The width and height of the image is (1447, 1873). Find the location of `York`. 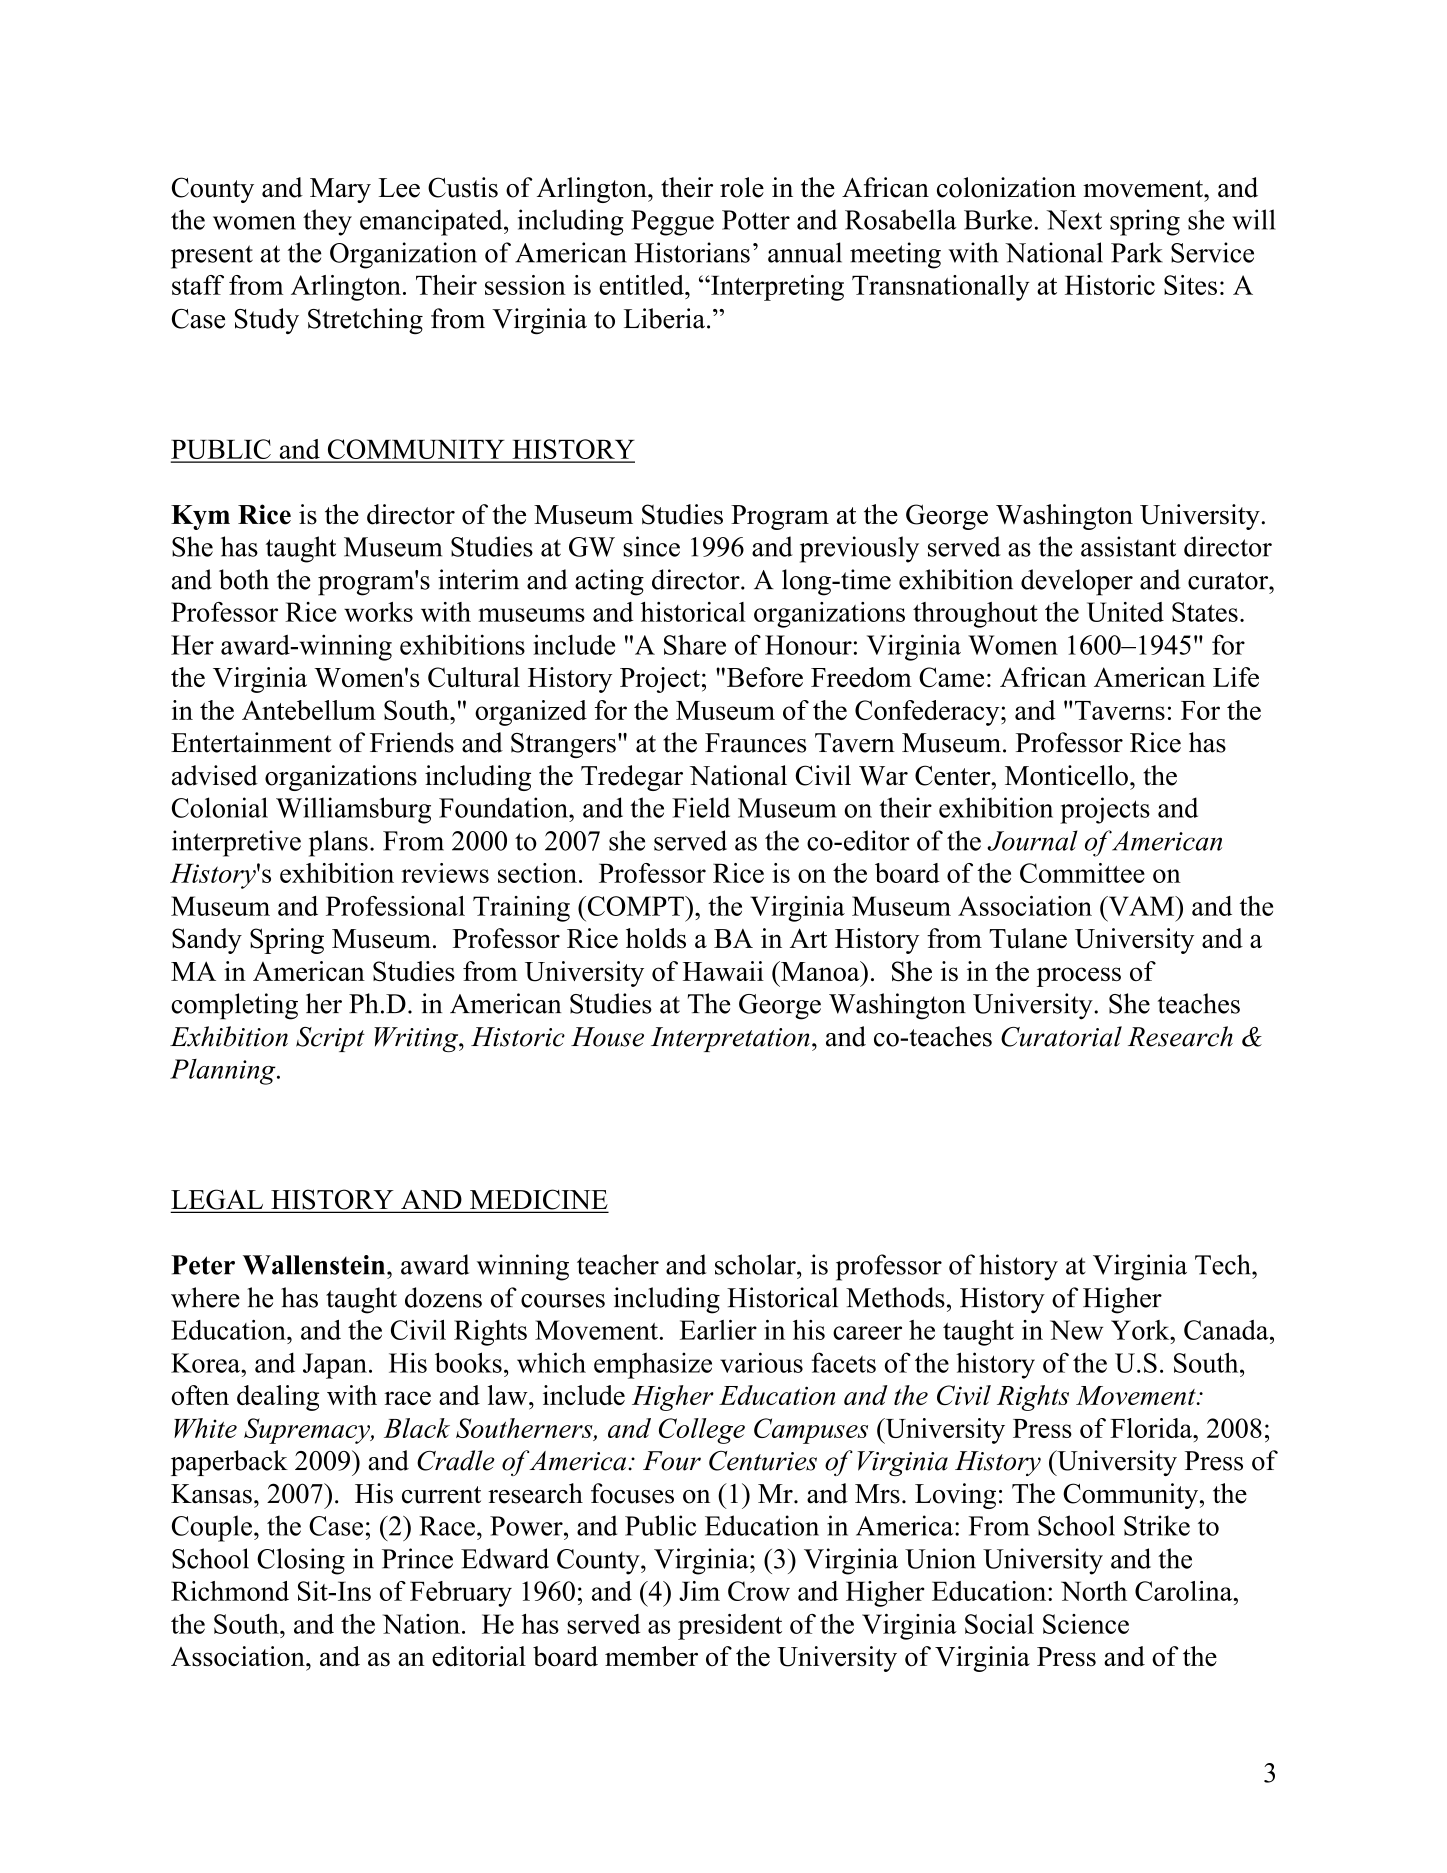

York is located at coordinates (1141, 1330).
